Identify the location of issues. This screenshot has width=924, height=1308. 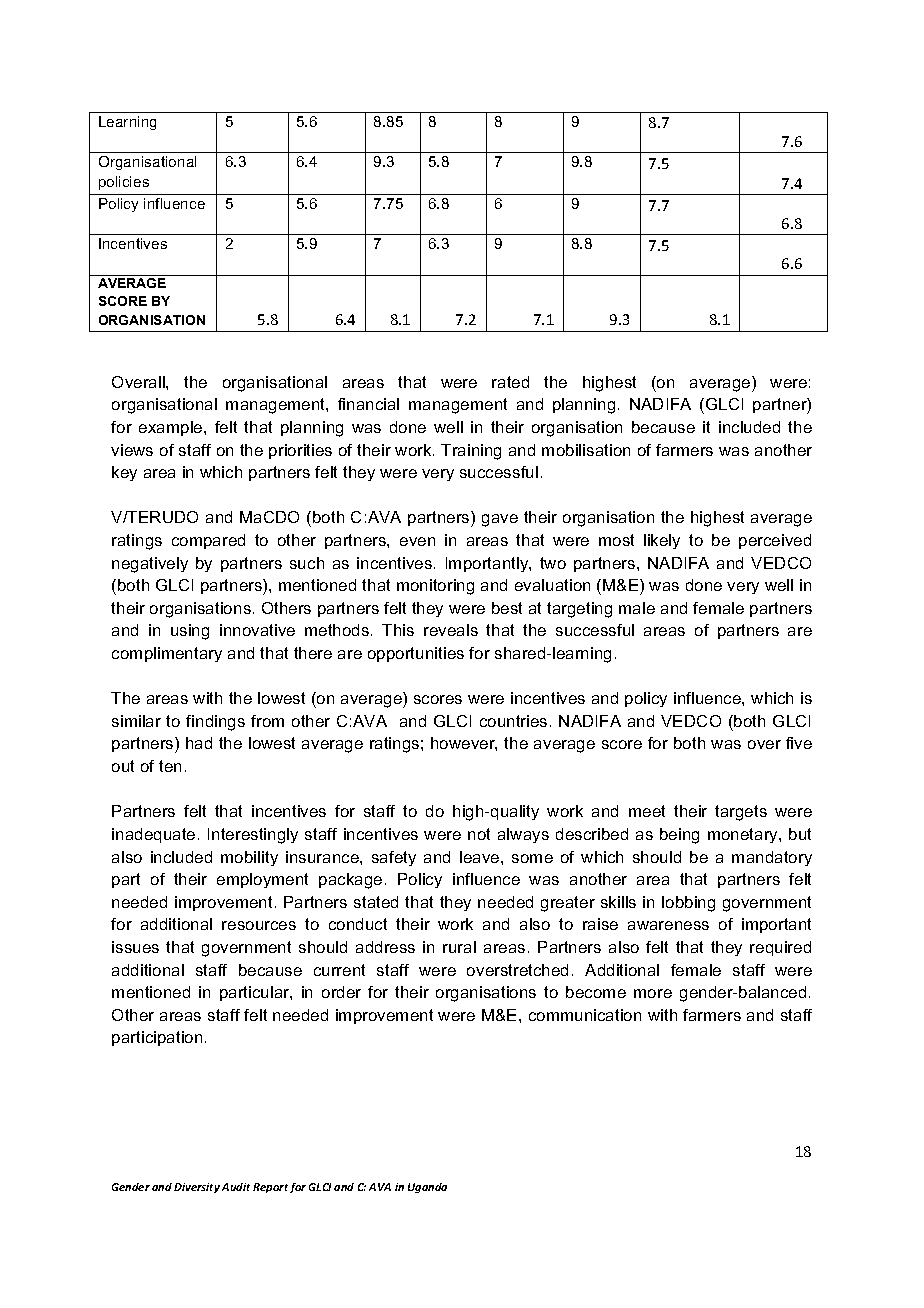
(135, 947).
